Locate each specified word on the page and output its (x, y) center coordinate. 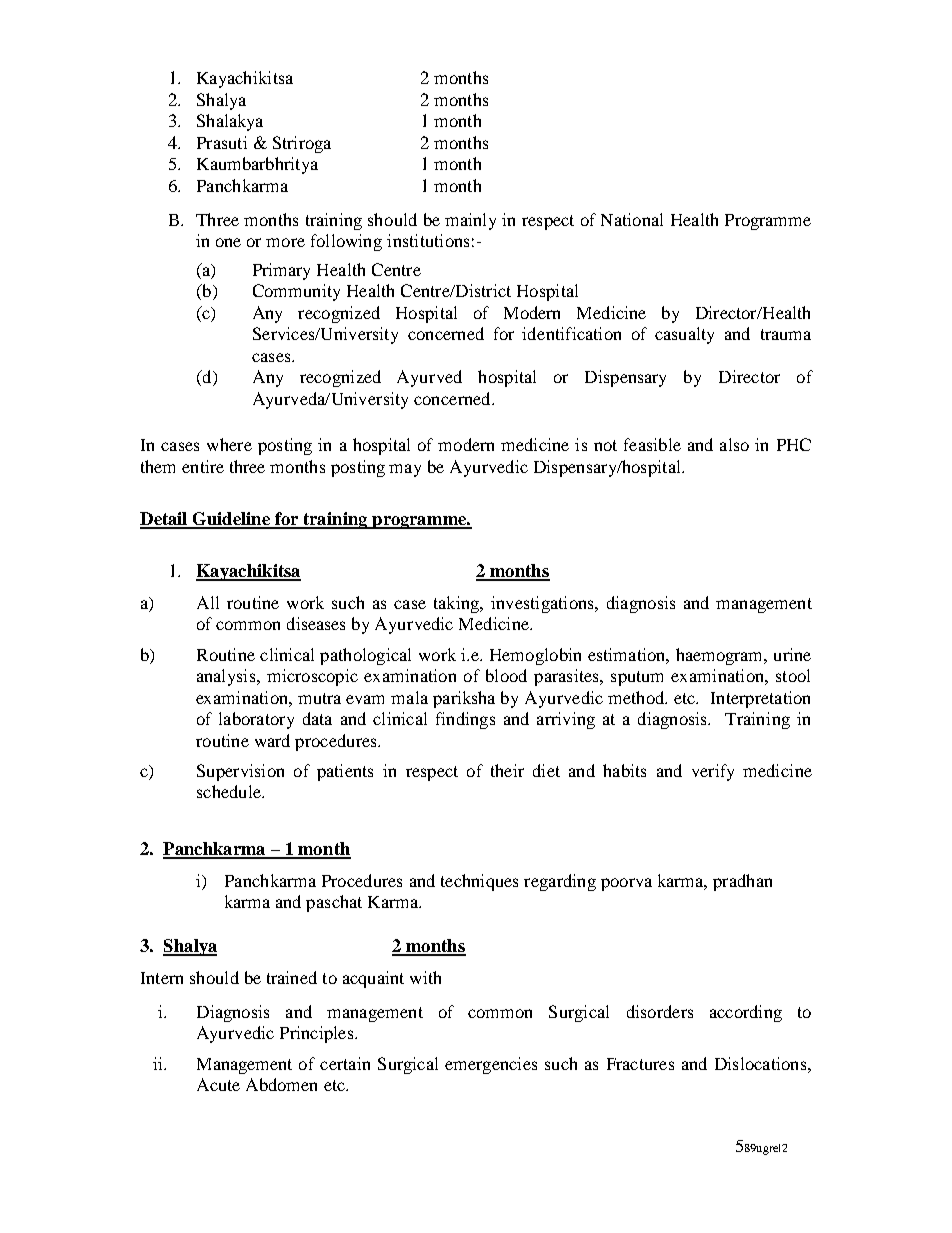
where (229, 444)
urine (792, 654)
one (228, 242)
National (632, 219)
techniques (479, 882)
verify (713, 772)
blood (506, 675)
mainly (470, 221)
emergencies (491, 1065)
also (734, 444)
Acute (218, 1084)
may (405, 470)
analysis (227, 677)
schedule (230, 791)
